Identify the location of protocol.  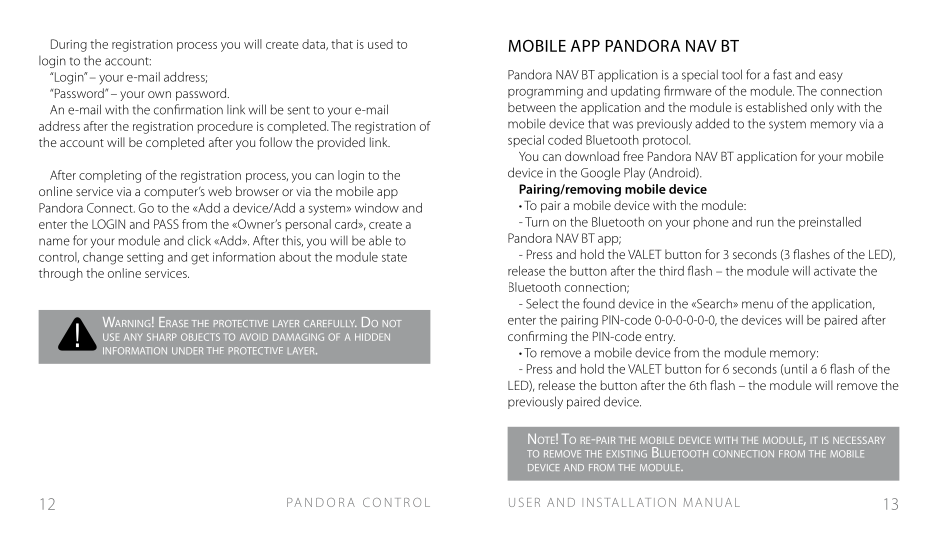
(666, 141).
